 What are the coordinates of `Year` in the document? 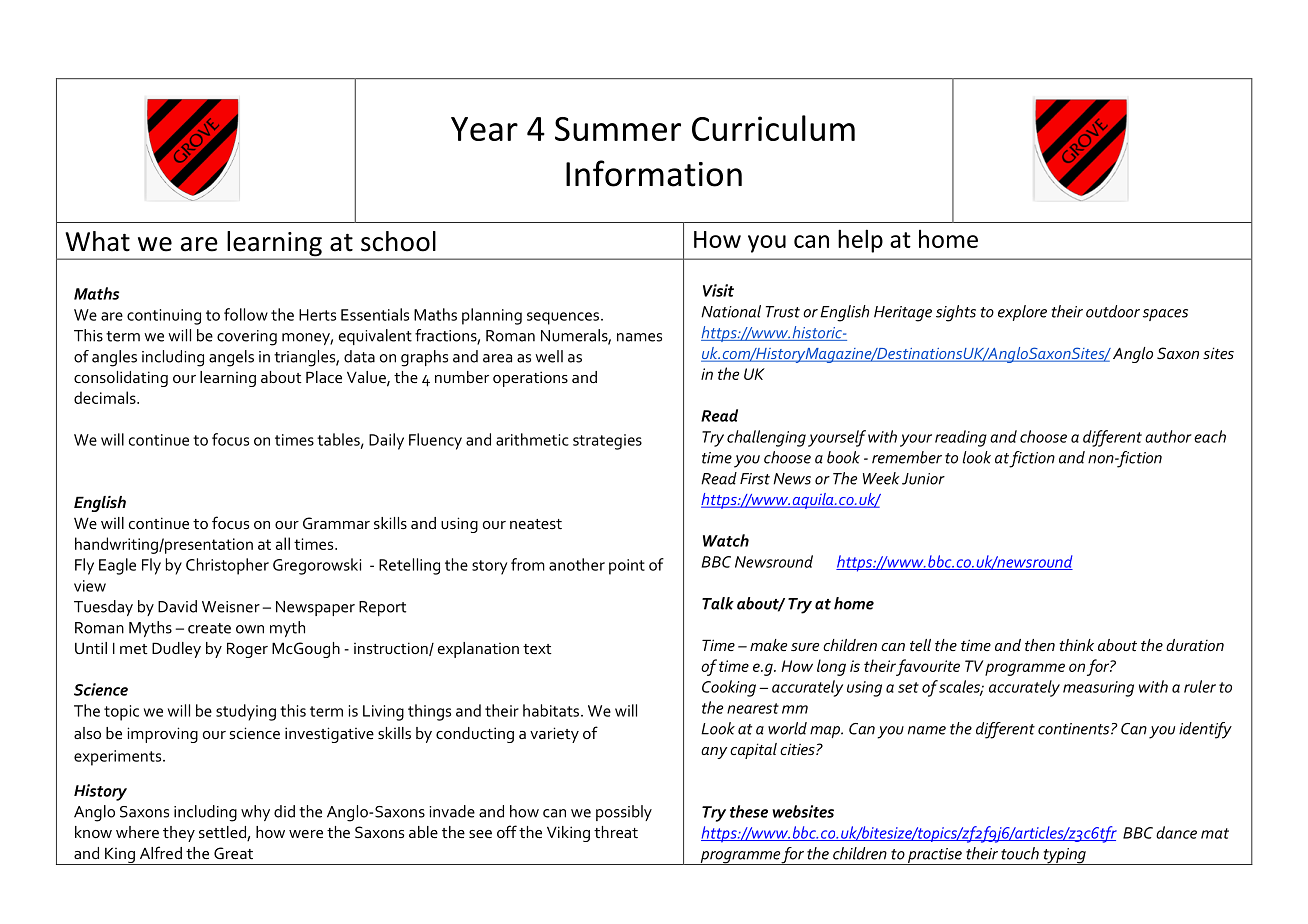 It's located at (484, 129).
